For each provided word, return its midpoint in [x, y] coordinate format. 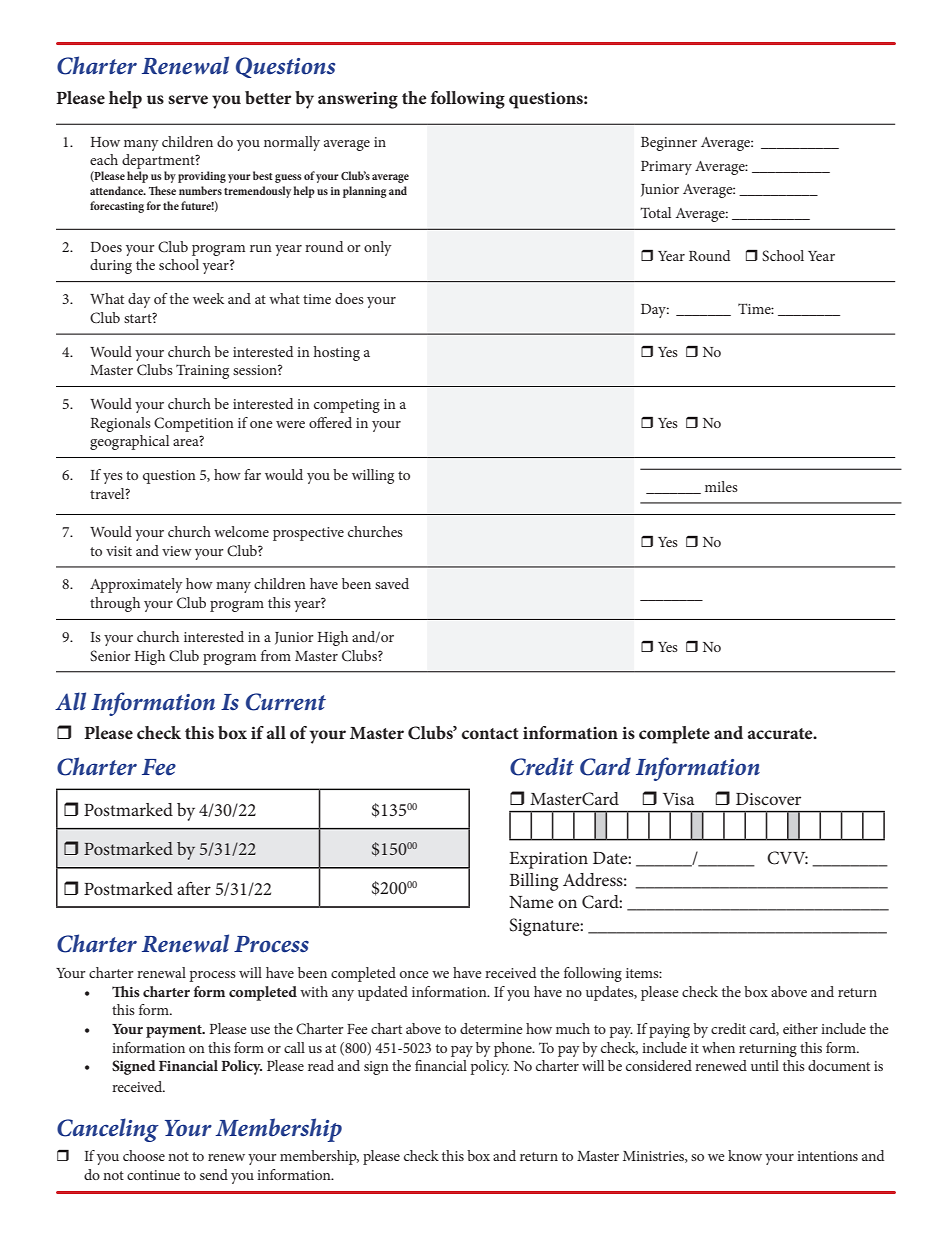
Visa [678, 799]
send [214, 1174]
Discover [768, 799]
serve [188, 99]
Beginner [669, 144]
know [745, 1155]
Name [531, 902]
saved [392, 583]
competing [347, 406]
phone [514, 1049]
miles [721, 486]
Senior [110, 655]
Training [202, 371]
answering [358, 100]
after [194, 888]
